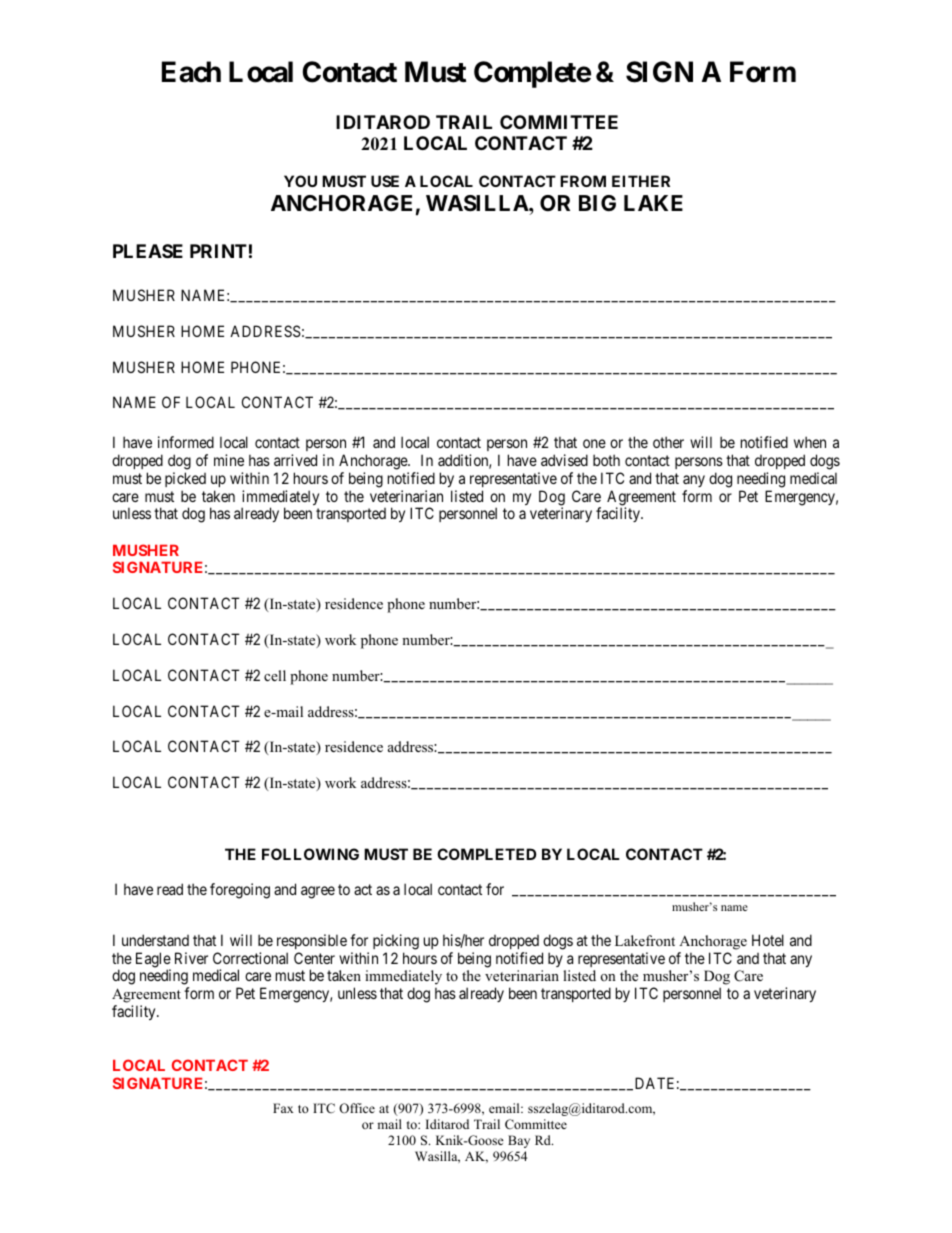 The height and width of the document is (1233, 952). Describe the element at coordinates (641, 181) in the document. I see `EITHER` at that location.
